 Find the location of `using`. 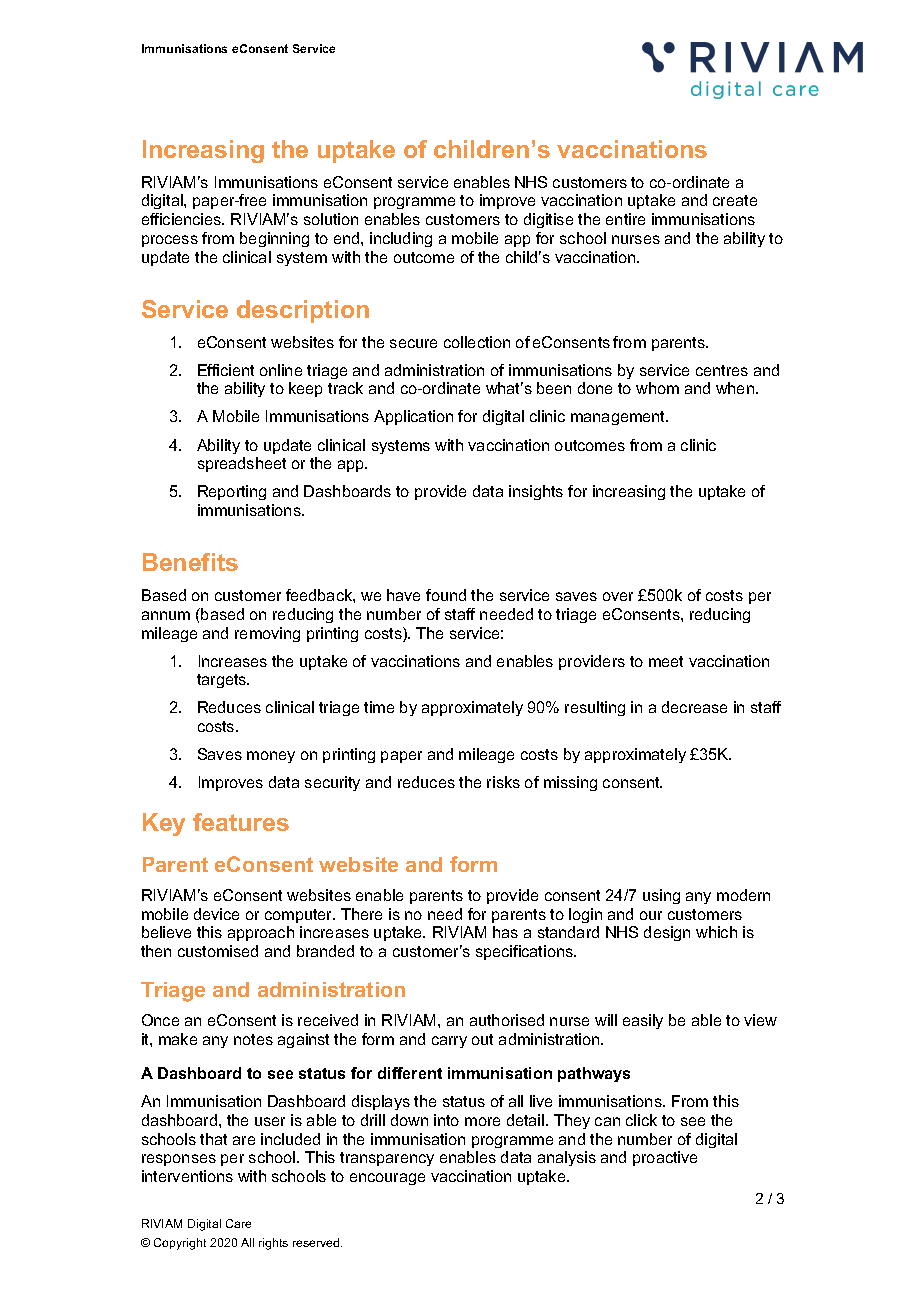

using is located at coordinates (661, 896).
